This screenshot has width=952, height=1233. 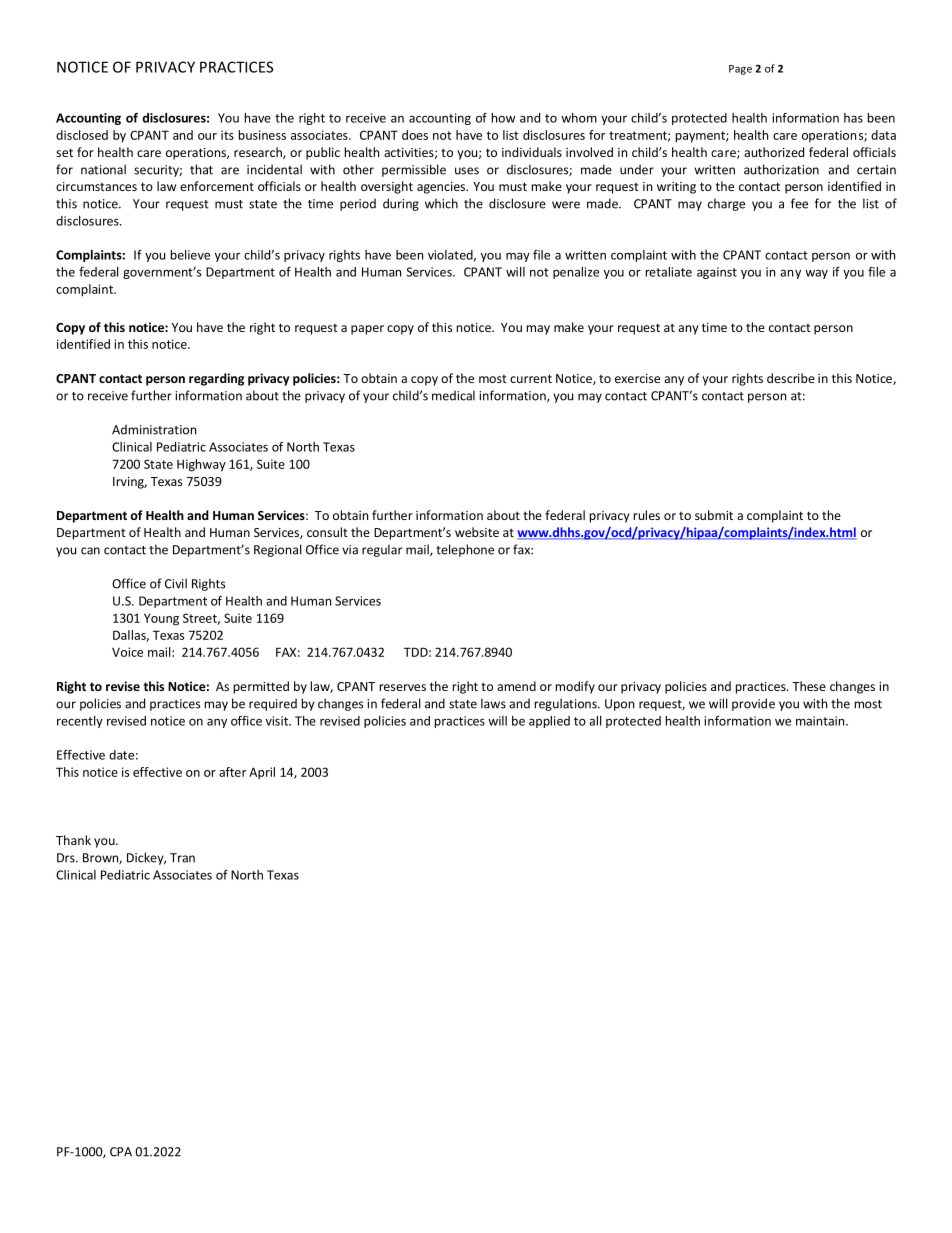 What do you see at coordinates (717, 273) in the screenshot?
I see `against` at bounding box center [717, 273].
